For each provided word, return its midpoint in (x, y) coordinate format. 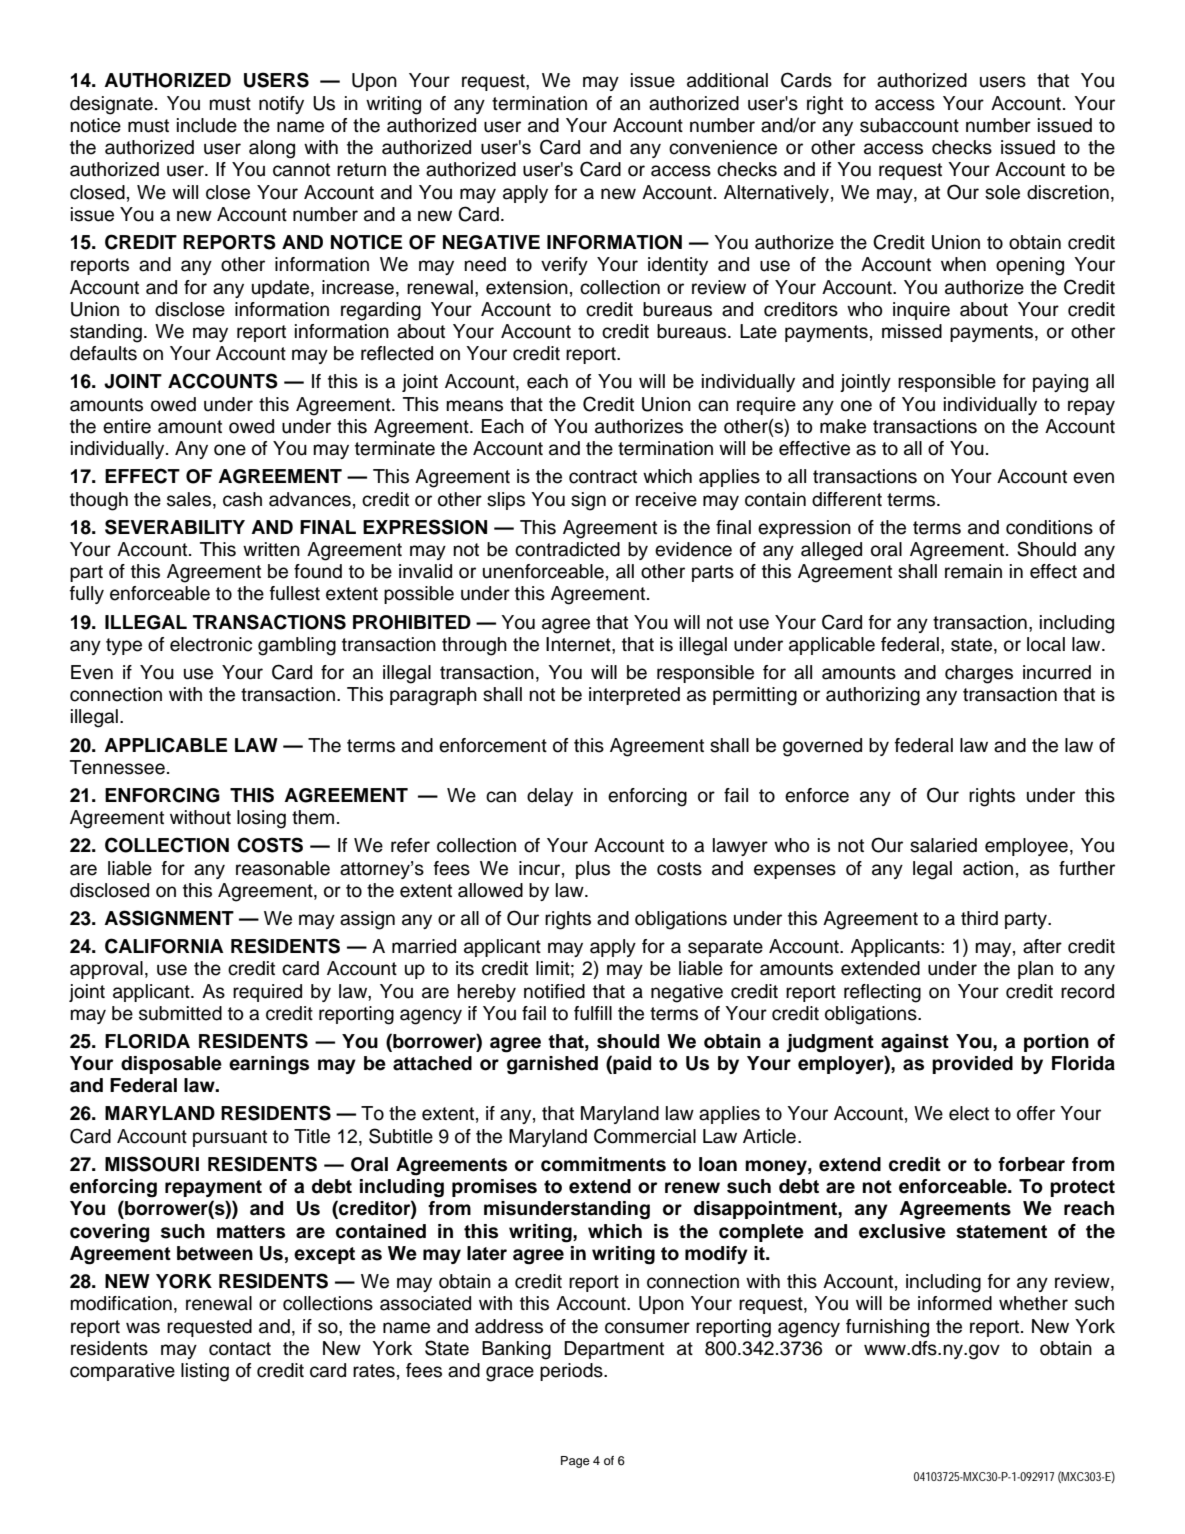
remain (973, 571)
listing (205, 1372)
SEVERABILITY (175, 527)
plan (1035, 970)
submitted (180, 1013)
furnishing (887, 1328)
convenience (723, 147)
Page (575, 1462)
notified (554, 991)
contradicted (567, 549)
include (207, 125)
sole (1002, 192)
